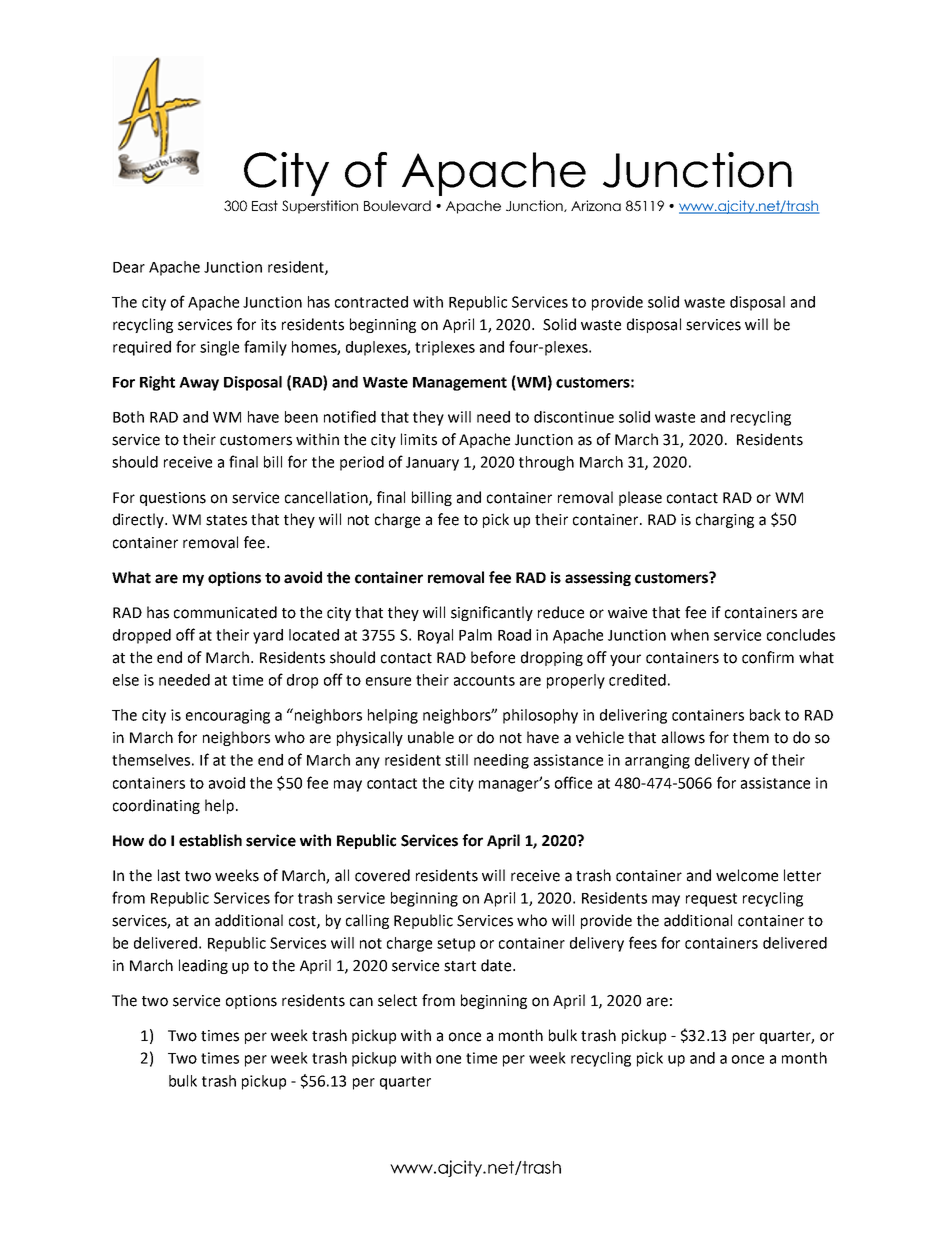  What do you see at coordinates (265, 205) in the screenshot?
I see `East` at bounding box center [265, 205].
